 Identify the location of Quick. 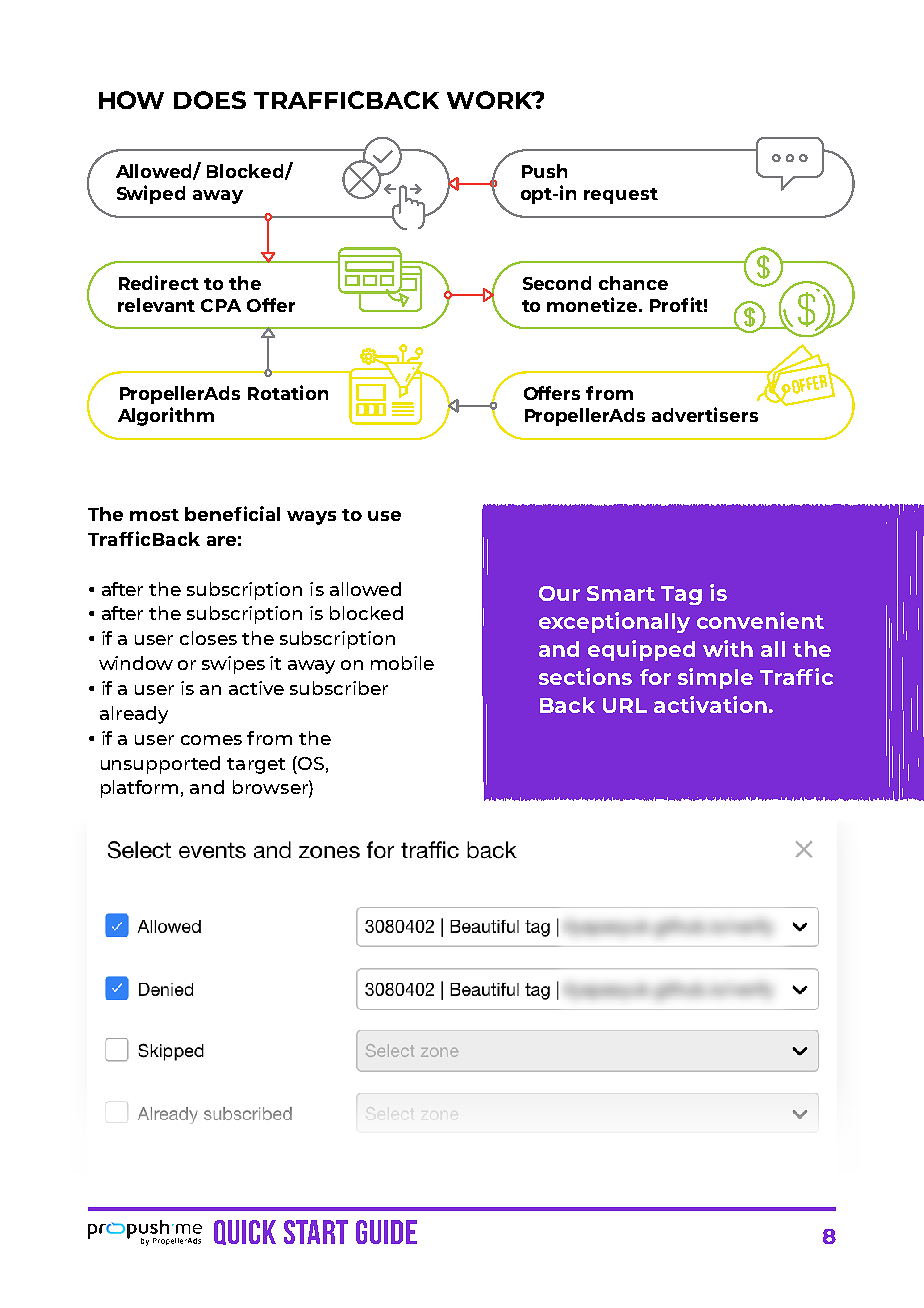
(245, 1232).
